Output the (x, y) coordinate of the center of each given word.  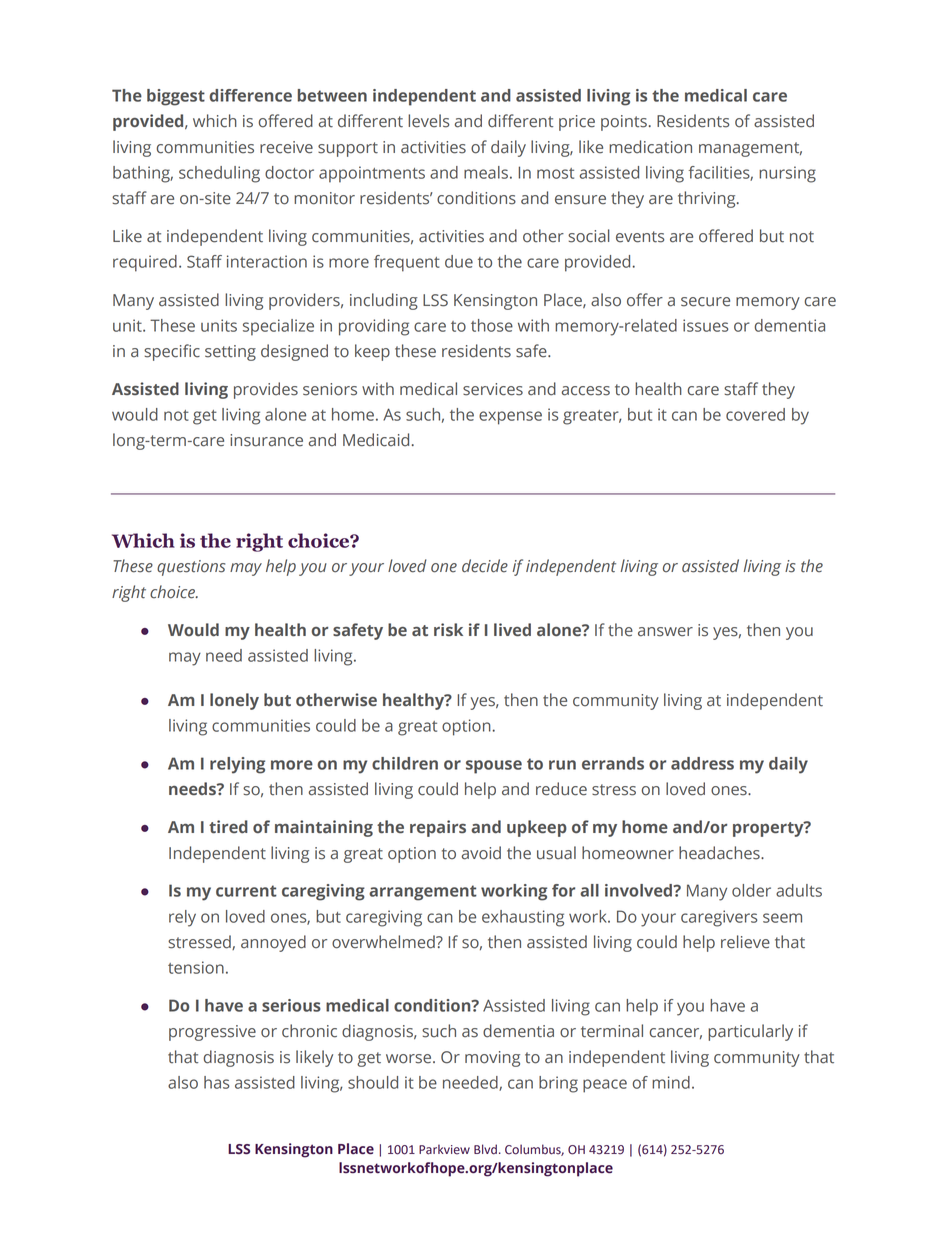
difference (250, 95)
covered (755, 414)
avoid (481, 853)
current (246, 891)
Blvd (485, 1149)
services (493, 389)
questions (191, 568)
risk (448, 629)
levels (429, 121)
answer (665, 632)
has (216, 1082)
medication (650, 147)
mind (671, 1082)
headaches (720, 853)
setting (230, 353)
